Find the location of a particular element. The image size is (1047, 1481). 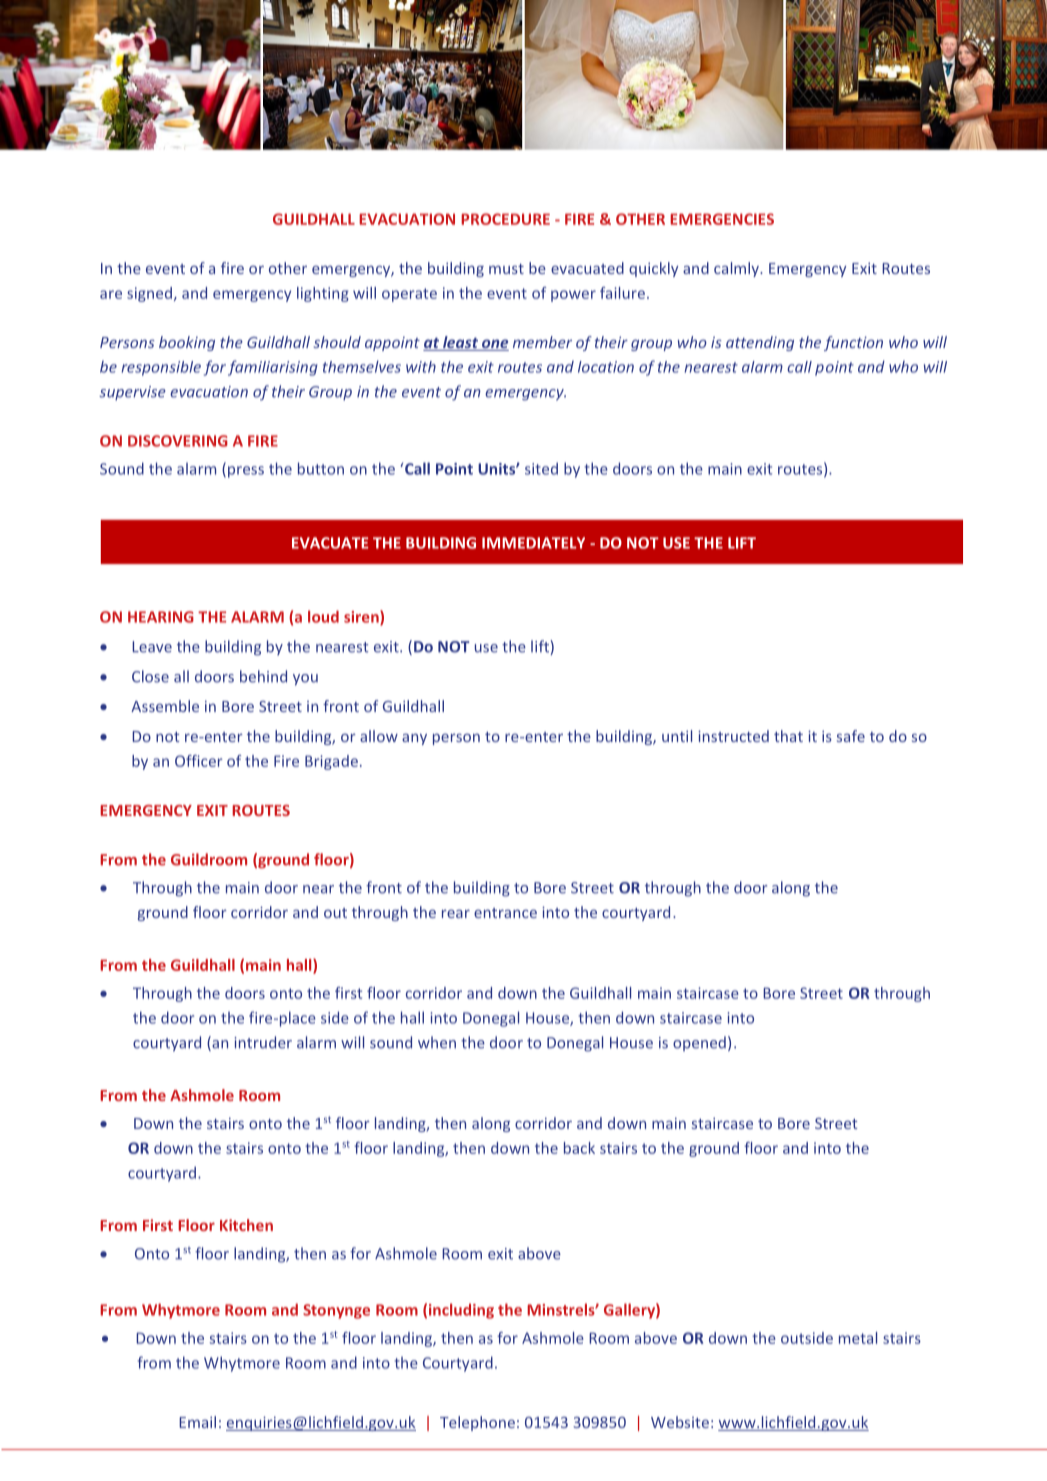

must is located at coordinates (506, 269).
